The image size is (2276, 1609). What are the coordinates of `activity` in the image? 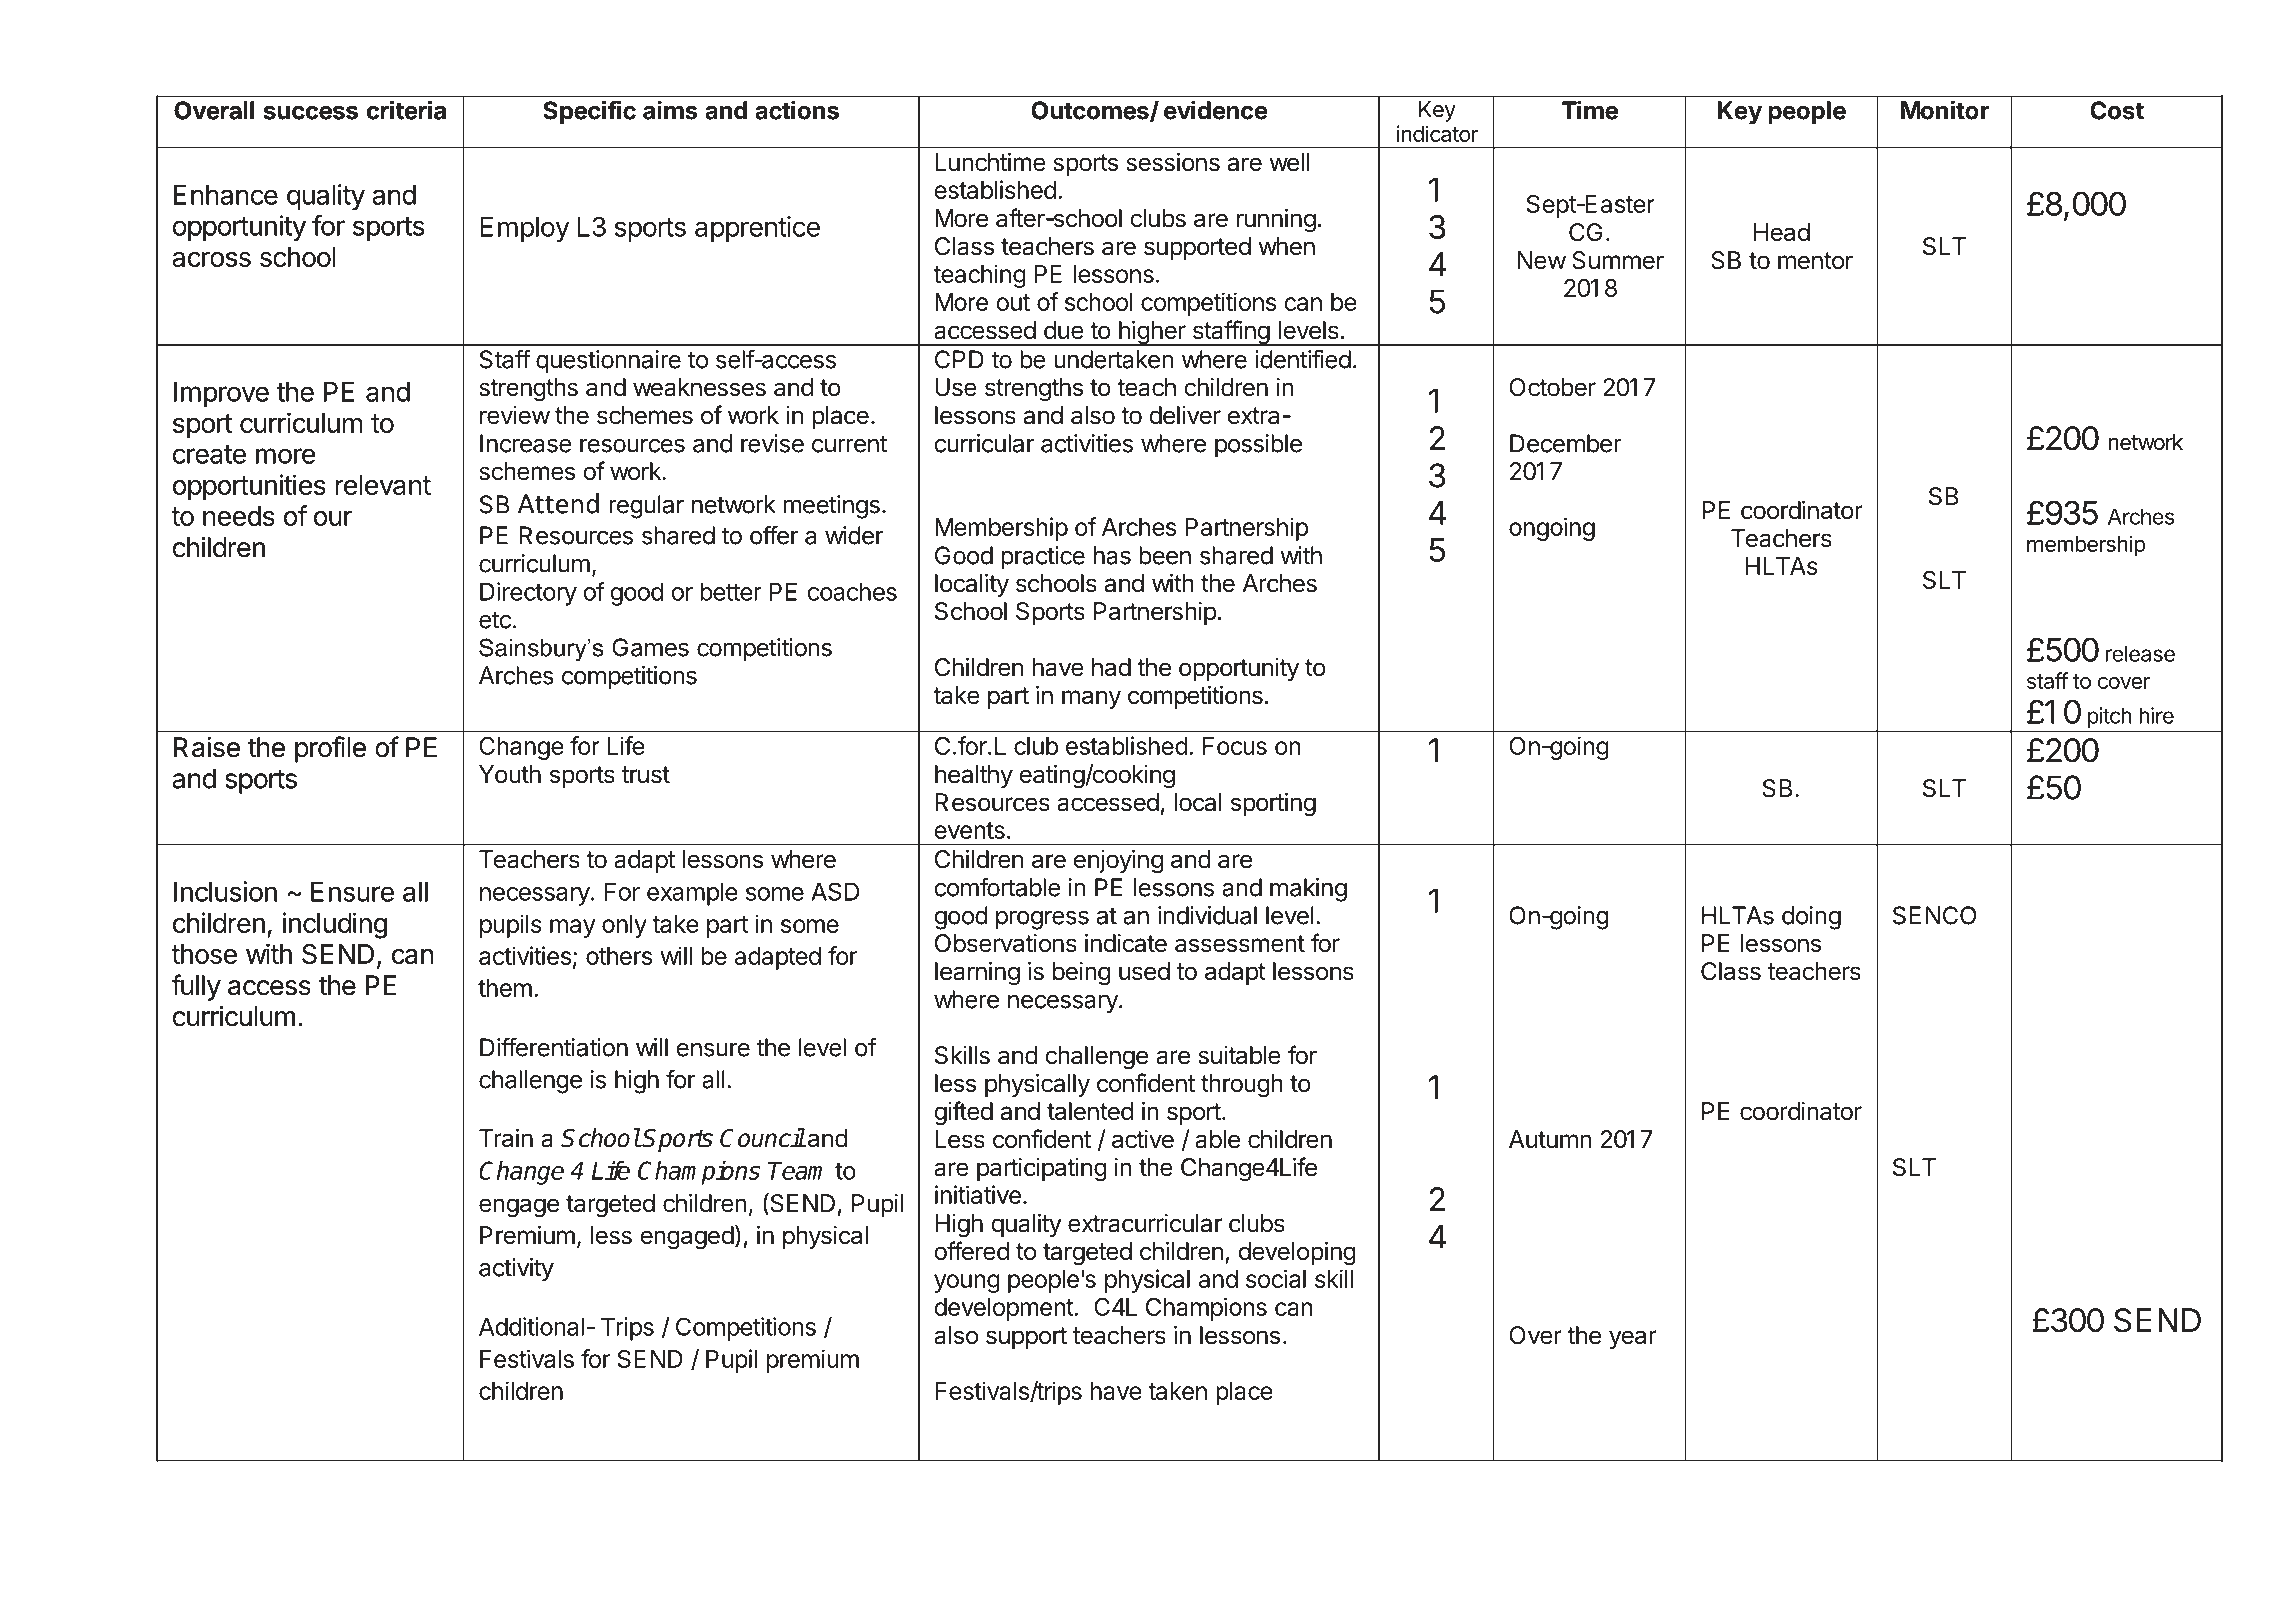 It's located at (516, 1270).
